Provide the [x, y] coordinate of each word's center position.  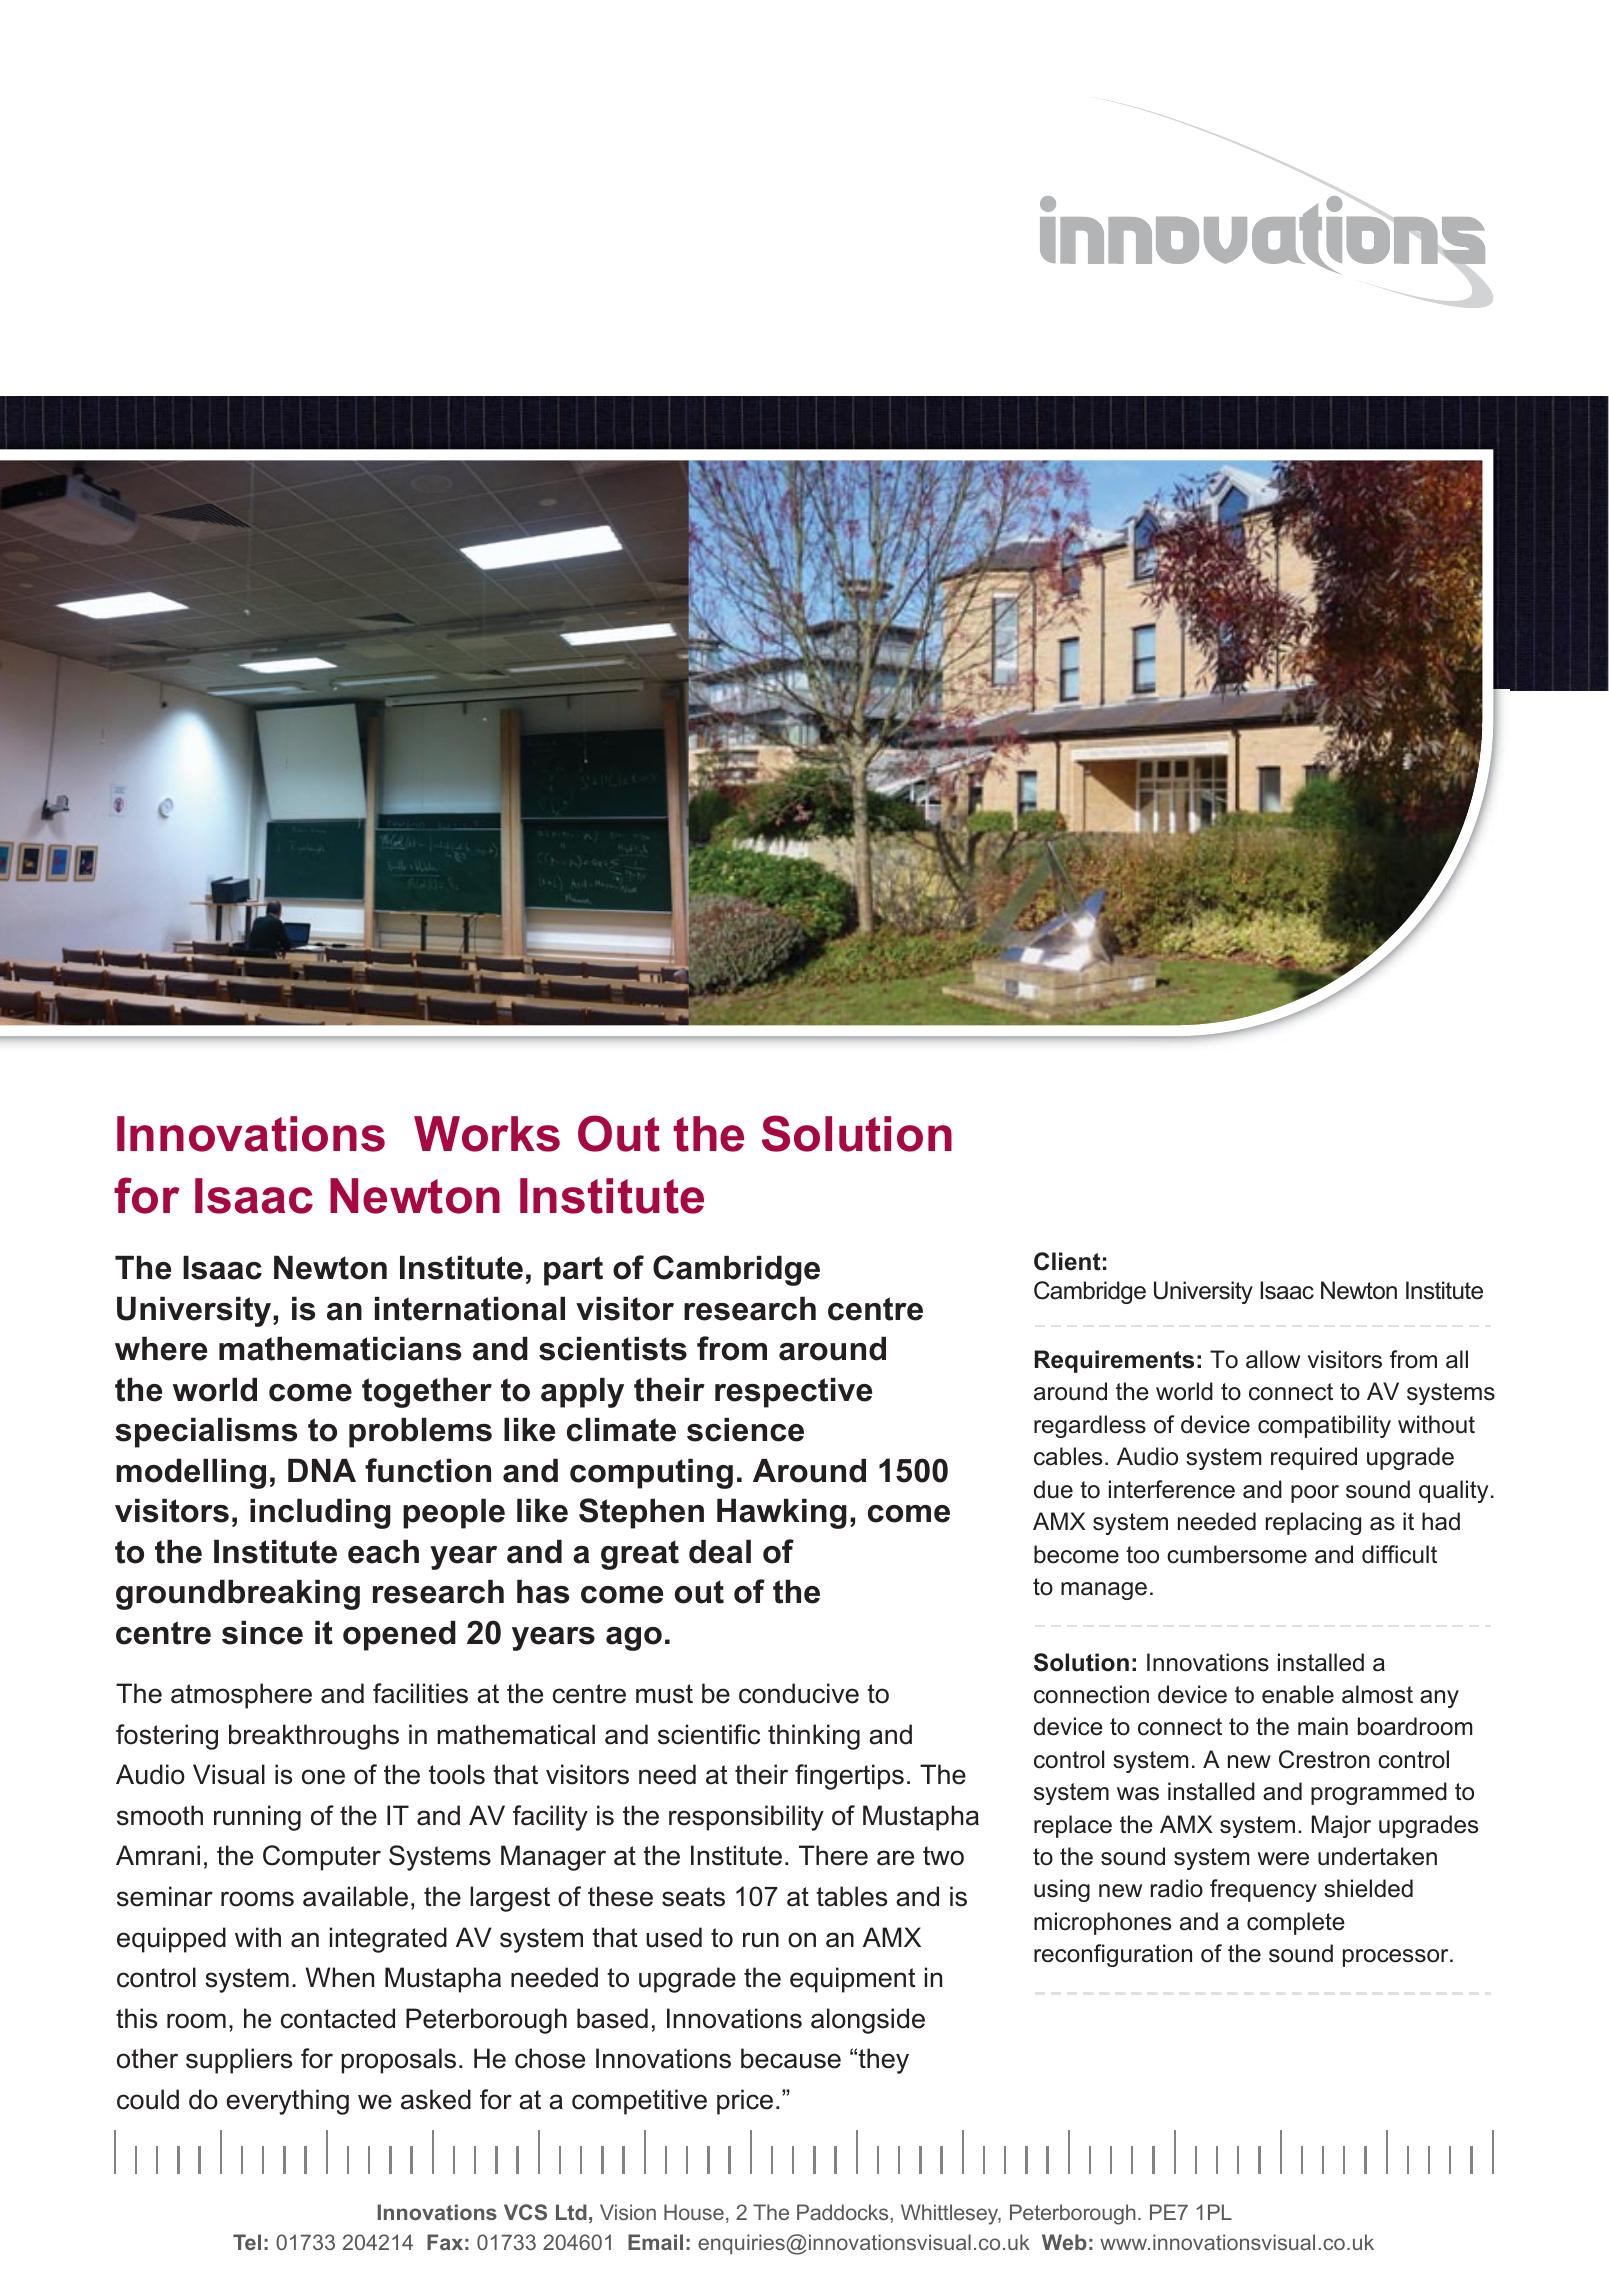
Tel [247, 2242]
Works [487, 1134]
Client [1067, 1261]
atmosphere [241, 1696]
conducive [799, 1693]
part [573, 1271]
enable [1298, 1694]
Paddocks [844, 2212]
